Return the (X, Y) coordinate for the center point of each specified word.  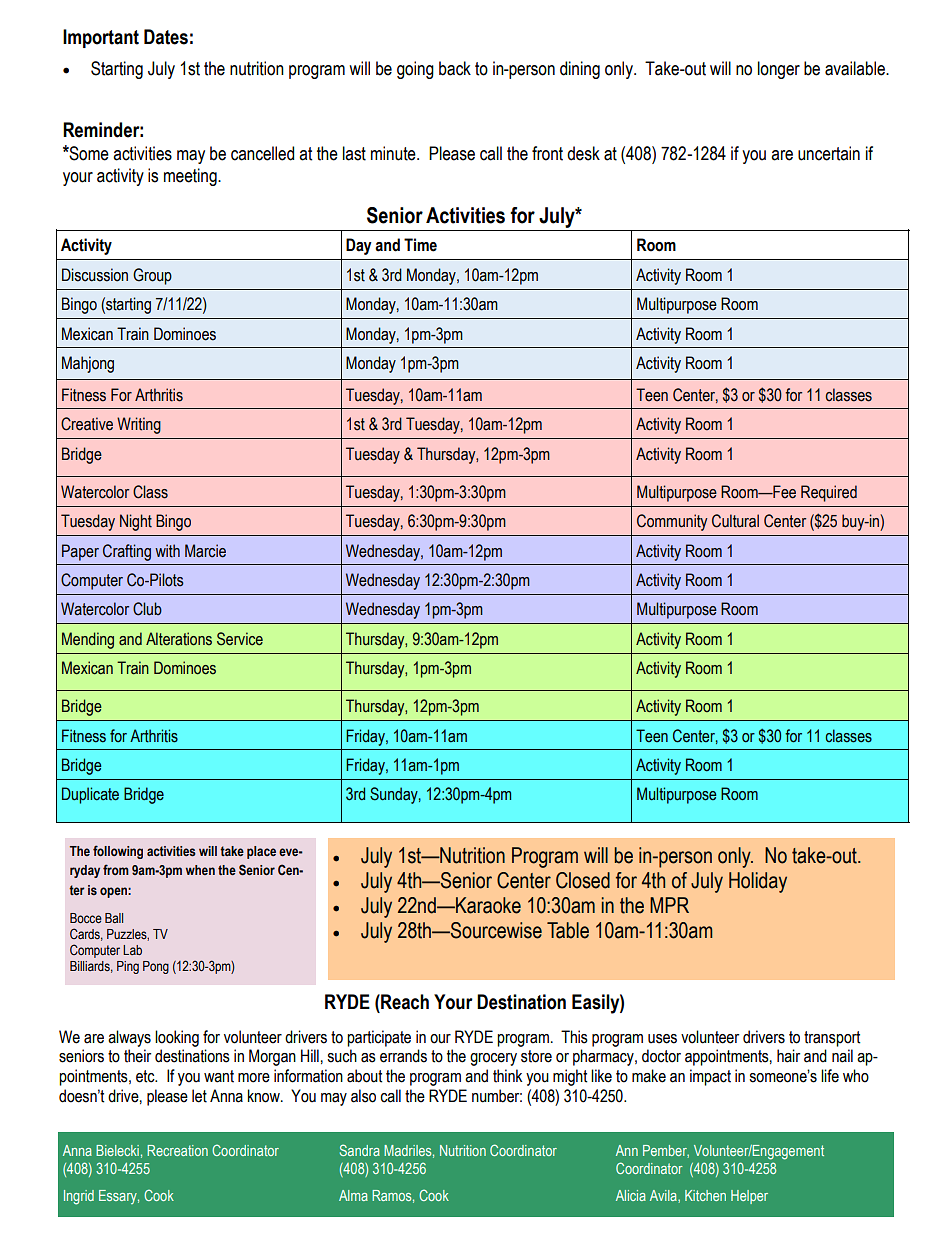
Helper (749, 1197)
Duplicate (90, 795)
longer (779, 70)
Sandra (360, 1150)
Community (672, 522)
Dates (166, 37)
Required (829, 493)
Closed (583, 880)
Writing (139, 425)
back (455, 68)
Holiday (758, 882)
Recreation (177, 1150)
